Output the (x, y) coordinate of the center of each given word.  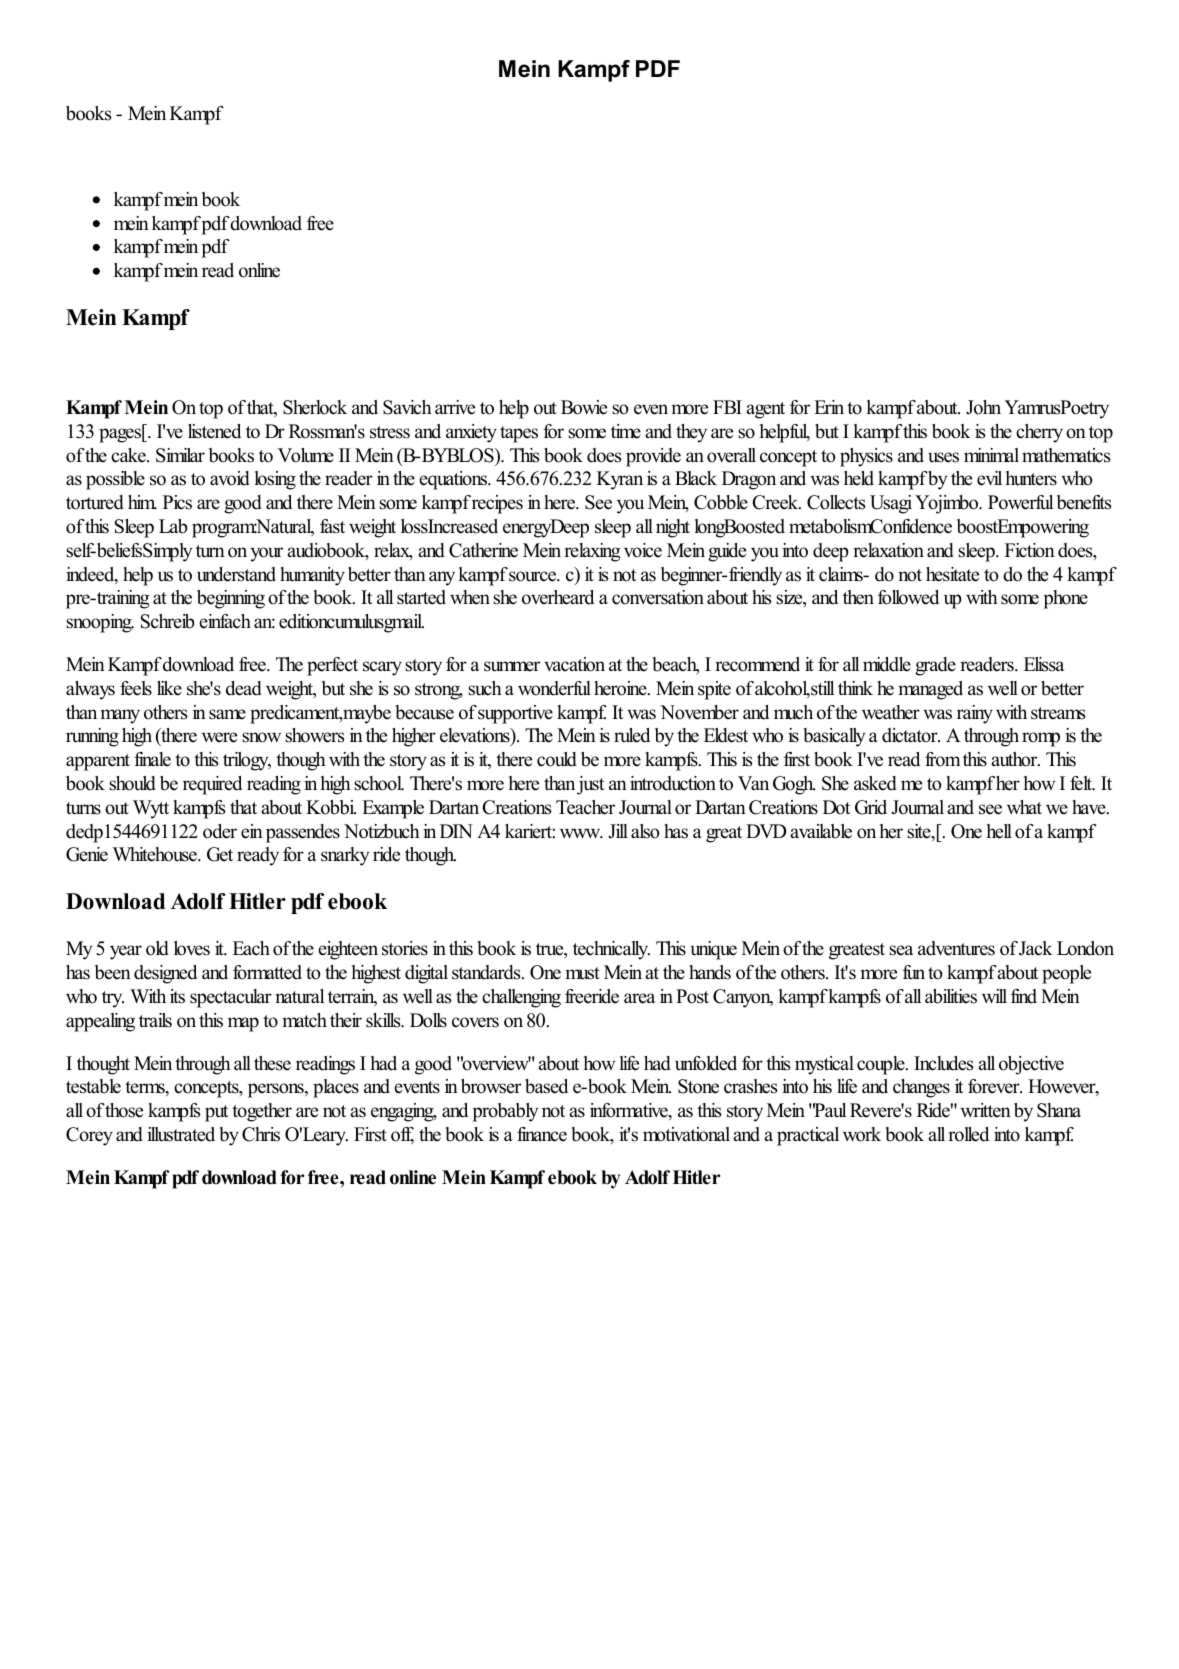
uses (943, 457)
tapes (519, 434)
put (217, 1113)
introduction (673, 783)
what (1024, 807)
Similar (180, 455)
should (132, 783)
